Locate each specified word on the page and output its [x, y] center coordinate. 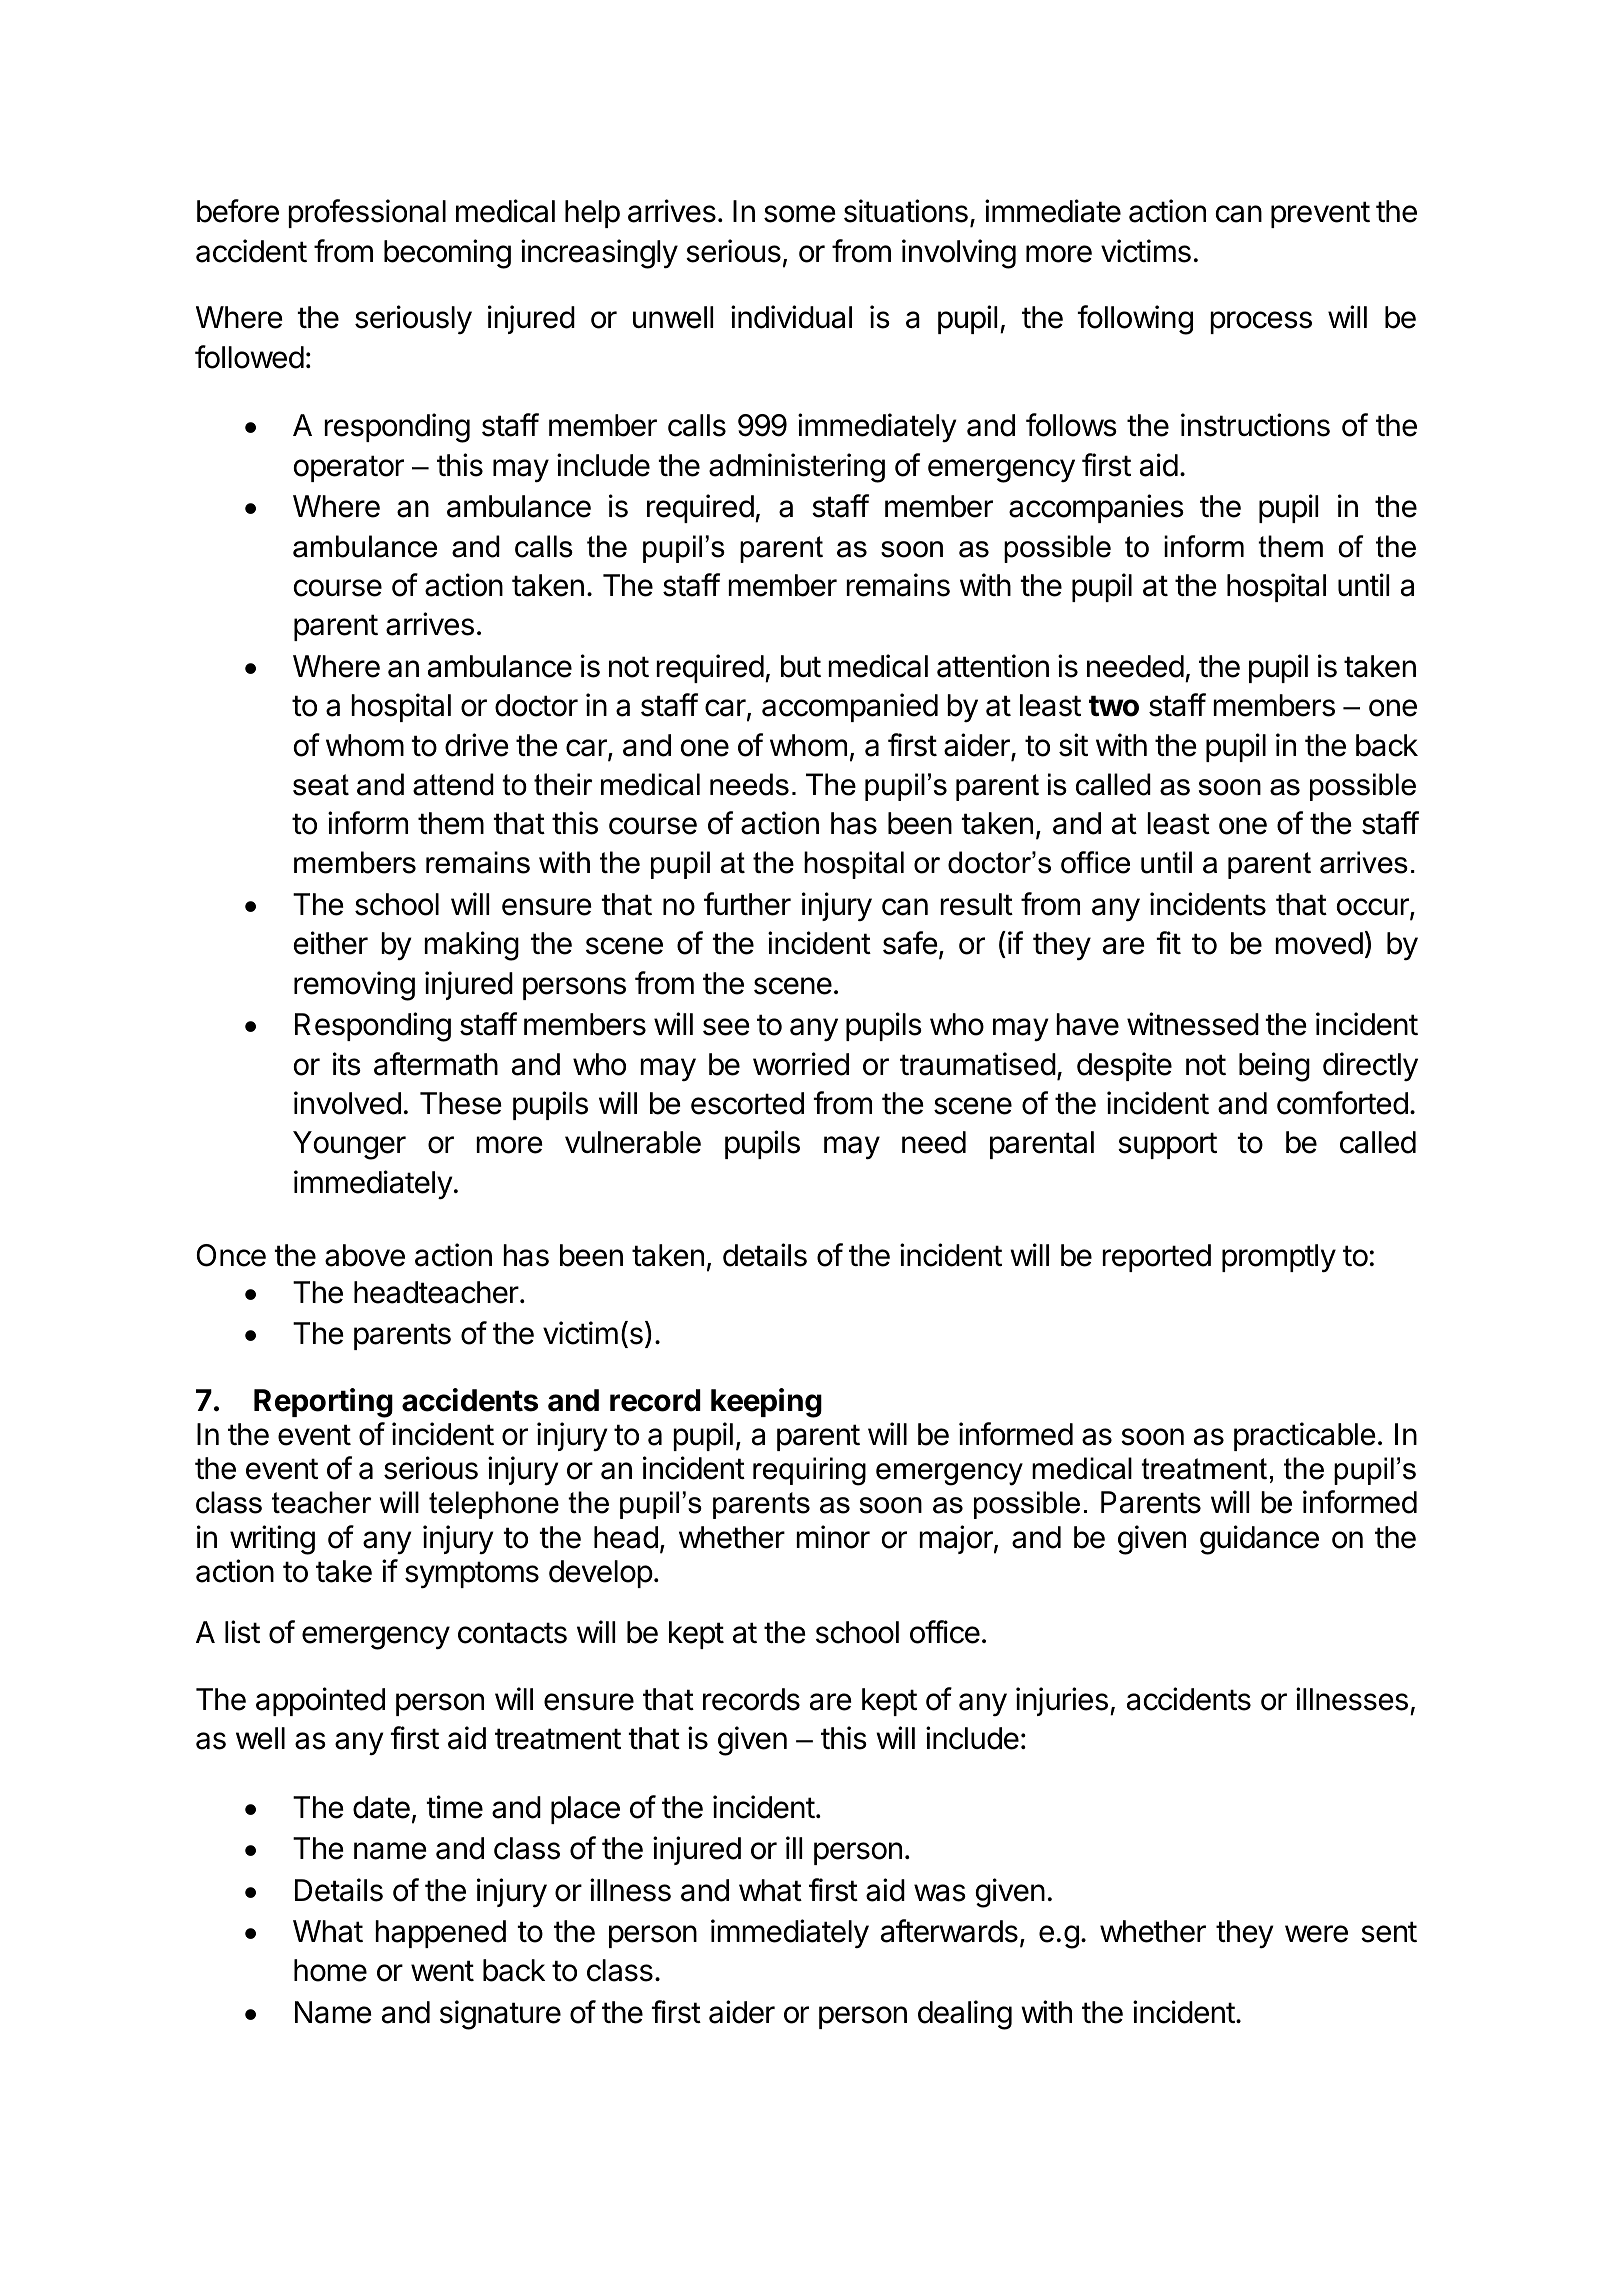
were [1316, 1934]
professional [367, 213]
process [1261, 322]
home [330, 1970]
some [800, 214]
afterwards [949, 1931]
